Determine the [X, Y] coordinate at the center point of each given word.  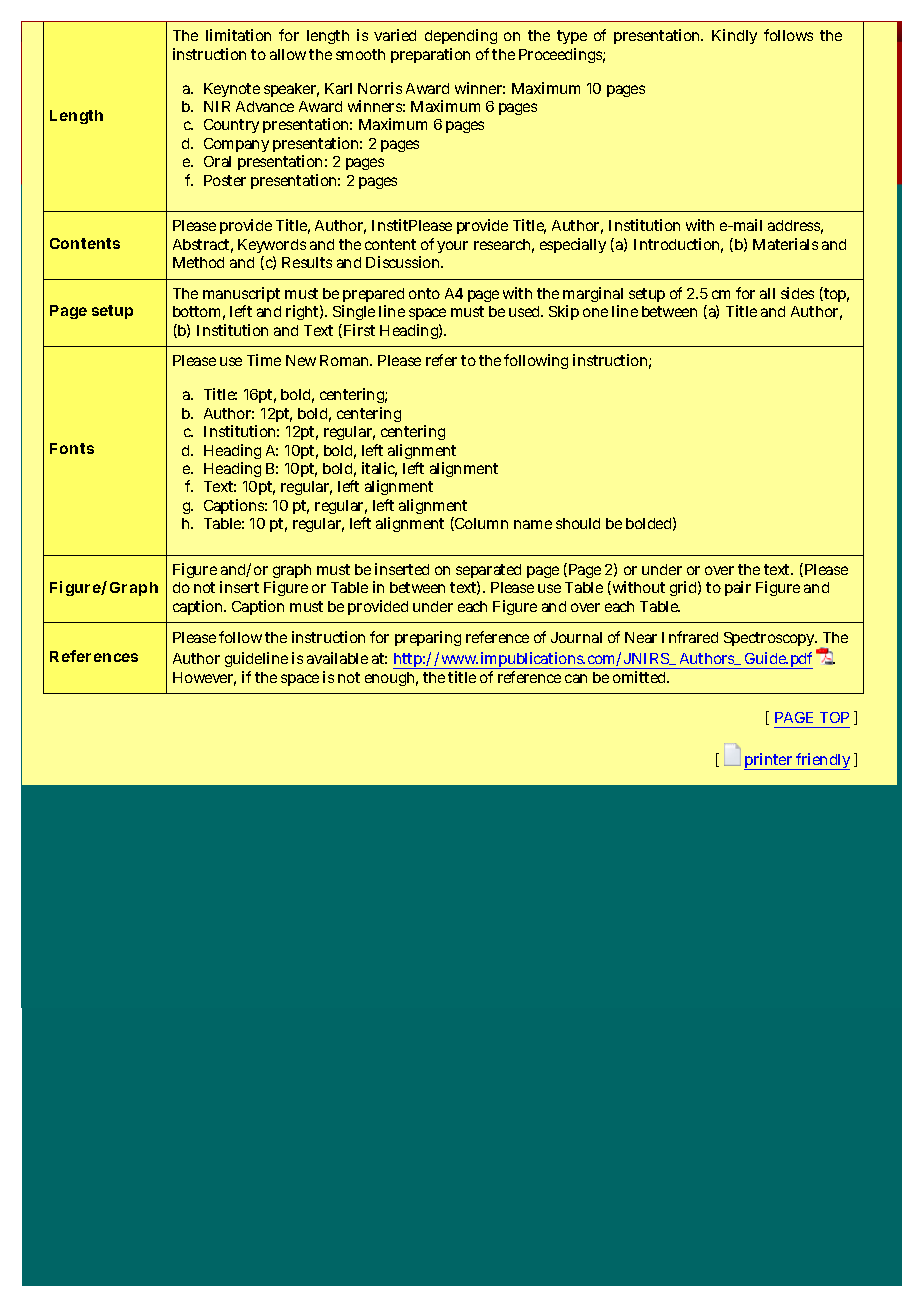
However [204, 679]
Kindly [734, 36]
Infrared [690, 637]
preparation [430, 55]
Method [198, 262]
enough [391, 679]
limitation [238, 35]
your [452, 247]
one [595, 312]
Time [264, 360]
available [337, 658]
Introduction [678, 245]
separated [488, 573]
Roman [346, 360]
